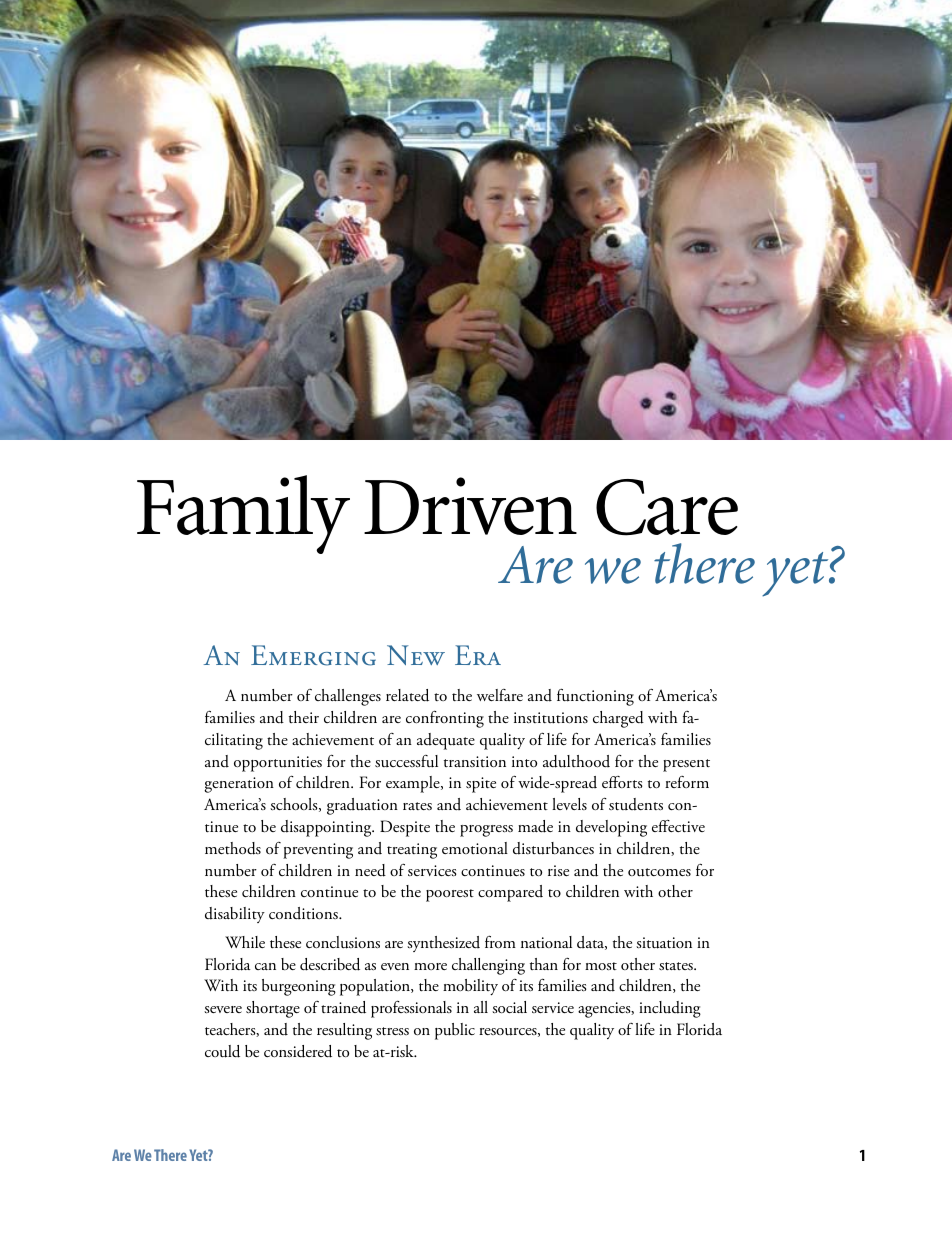  I want to click on Family, so click(243, 514).
